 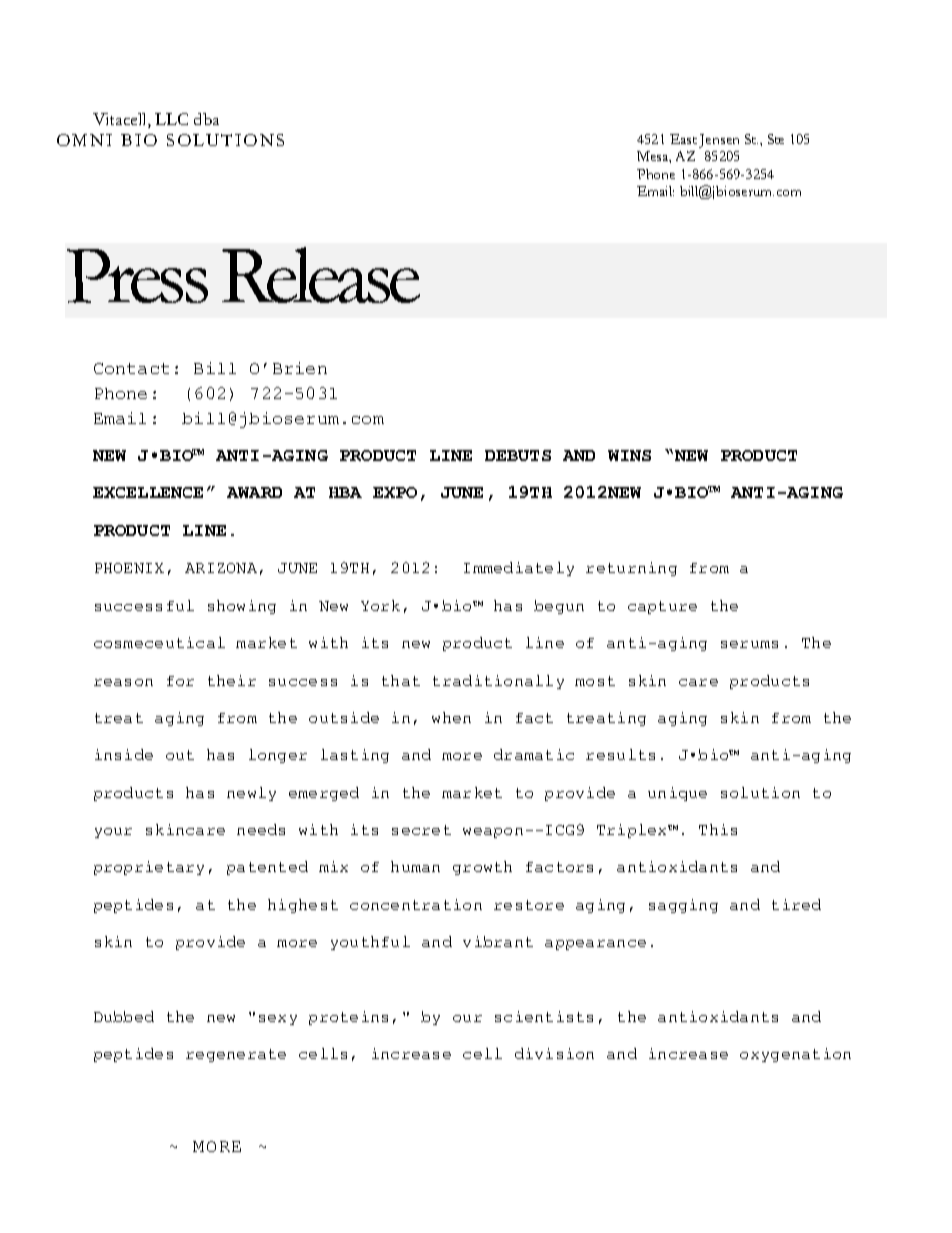 I want to click on regenerate, so click(x=236, y=1055).
